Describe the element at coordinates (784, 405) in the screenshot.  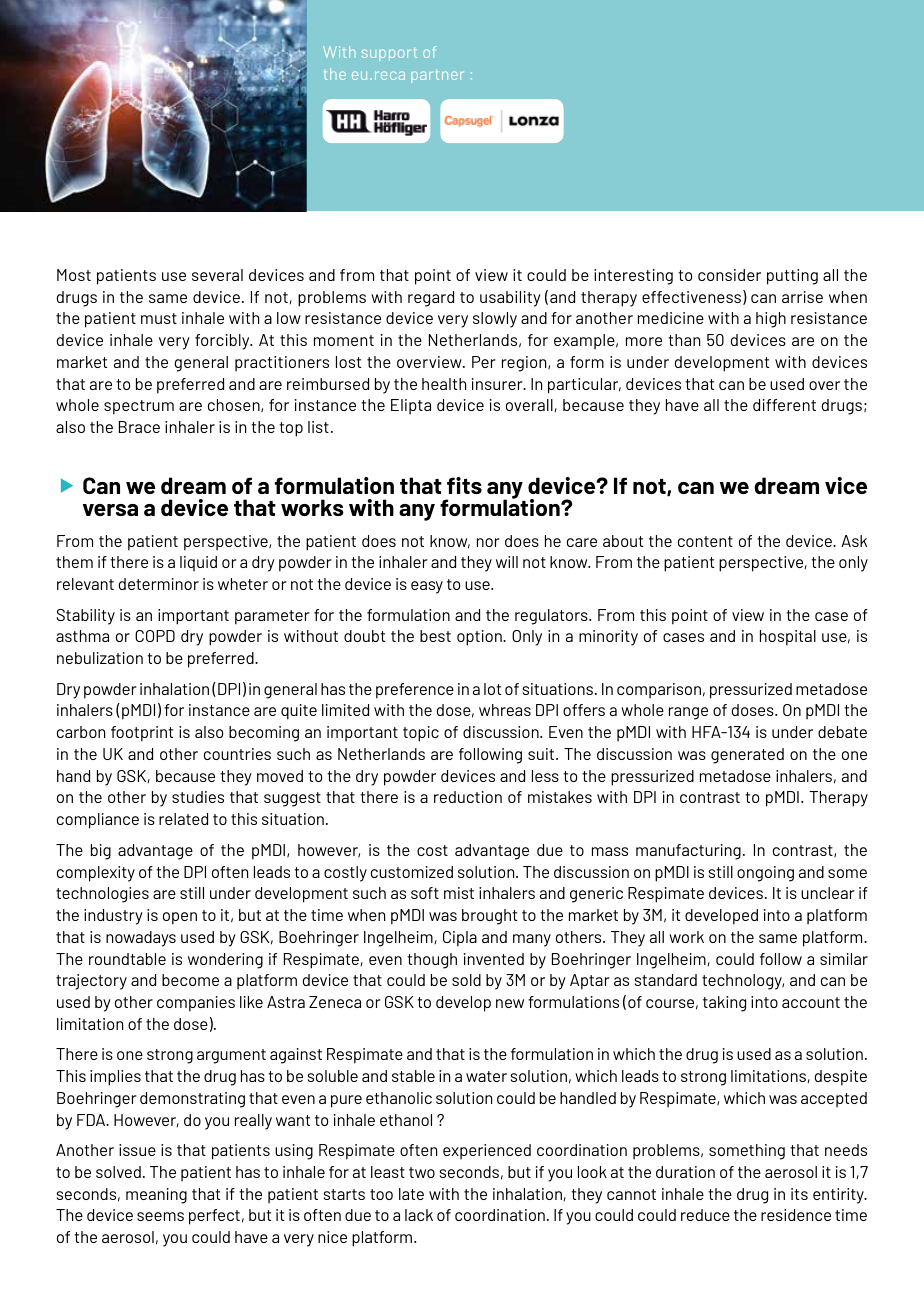
I see `different` at that location.
